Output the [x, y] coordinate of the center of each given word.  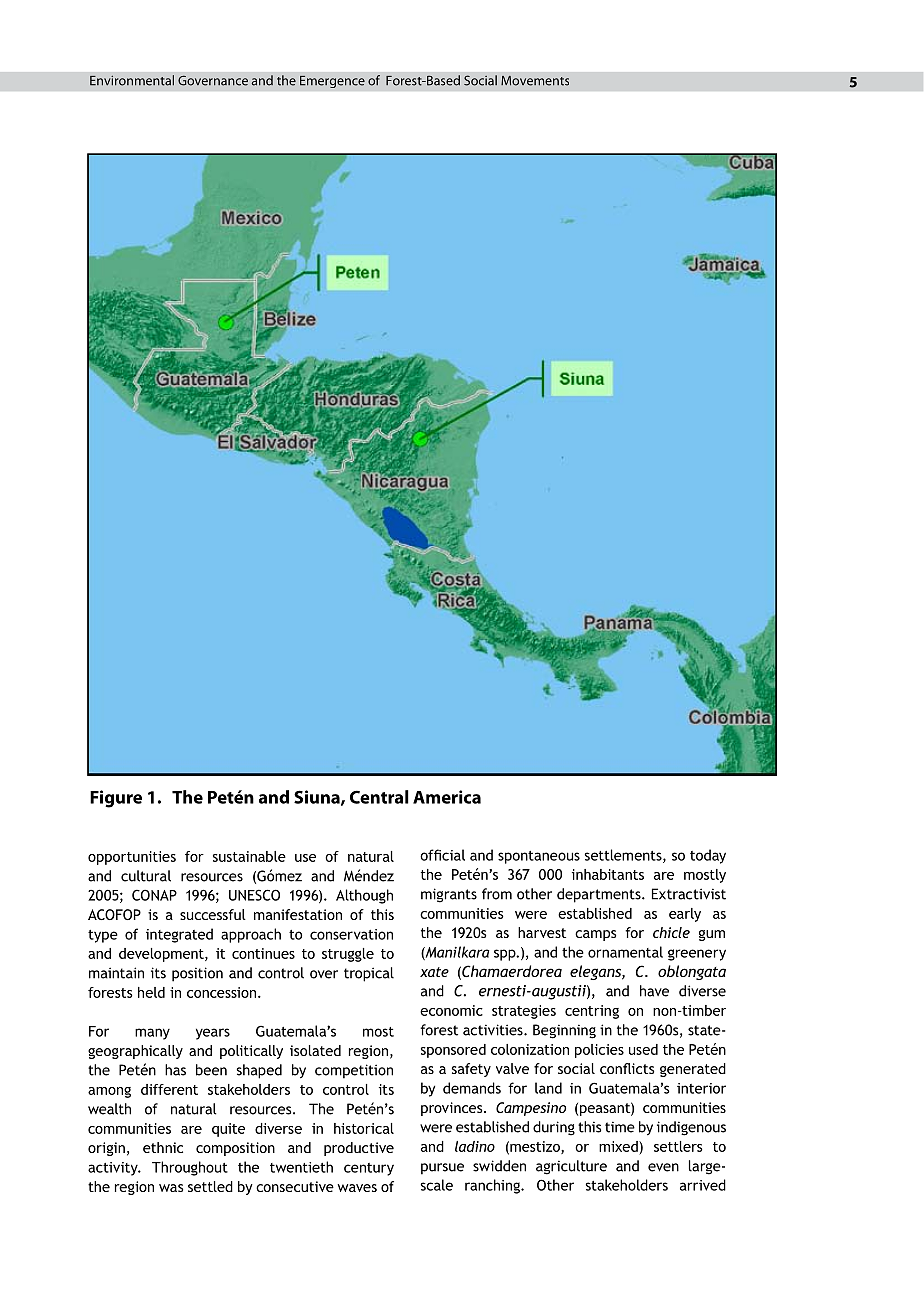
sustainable [249, 856]
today [708, 856]
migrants [449, 895]
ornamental [625, 952]
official [442, 855]
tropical [369, 974]
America [447, 797]
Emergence [332, 81]
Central [379, 797]
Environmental [132, 80]
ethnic [163, 1147]
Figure [116, 799]
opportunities [132, 858]
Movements [535, 81]
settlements [624, 856]
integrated [179, 935]
